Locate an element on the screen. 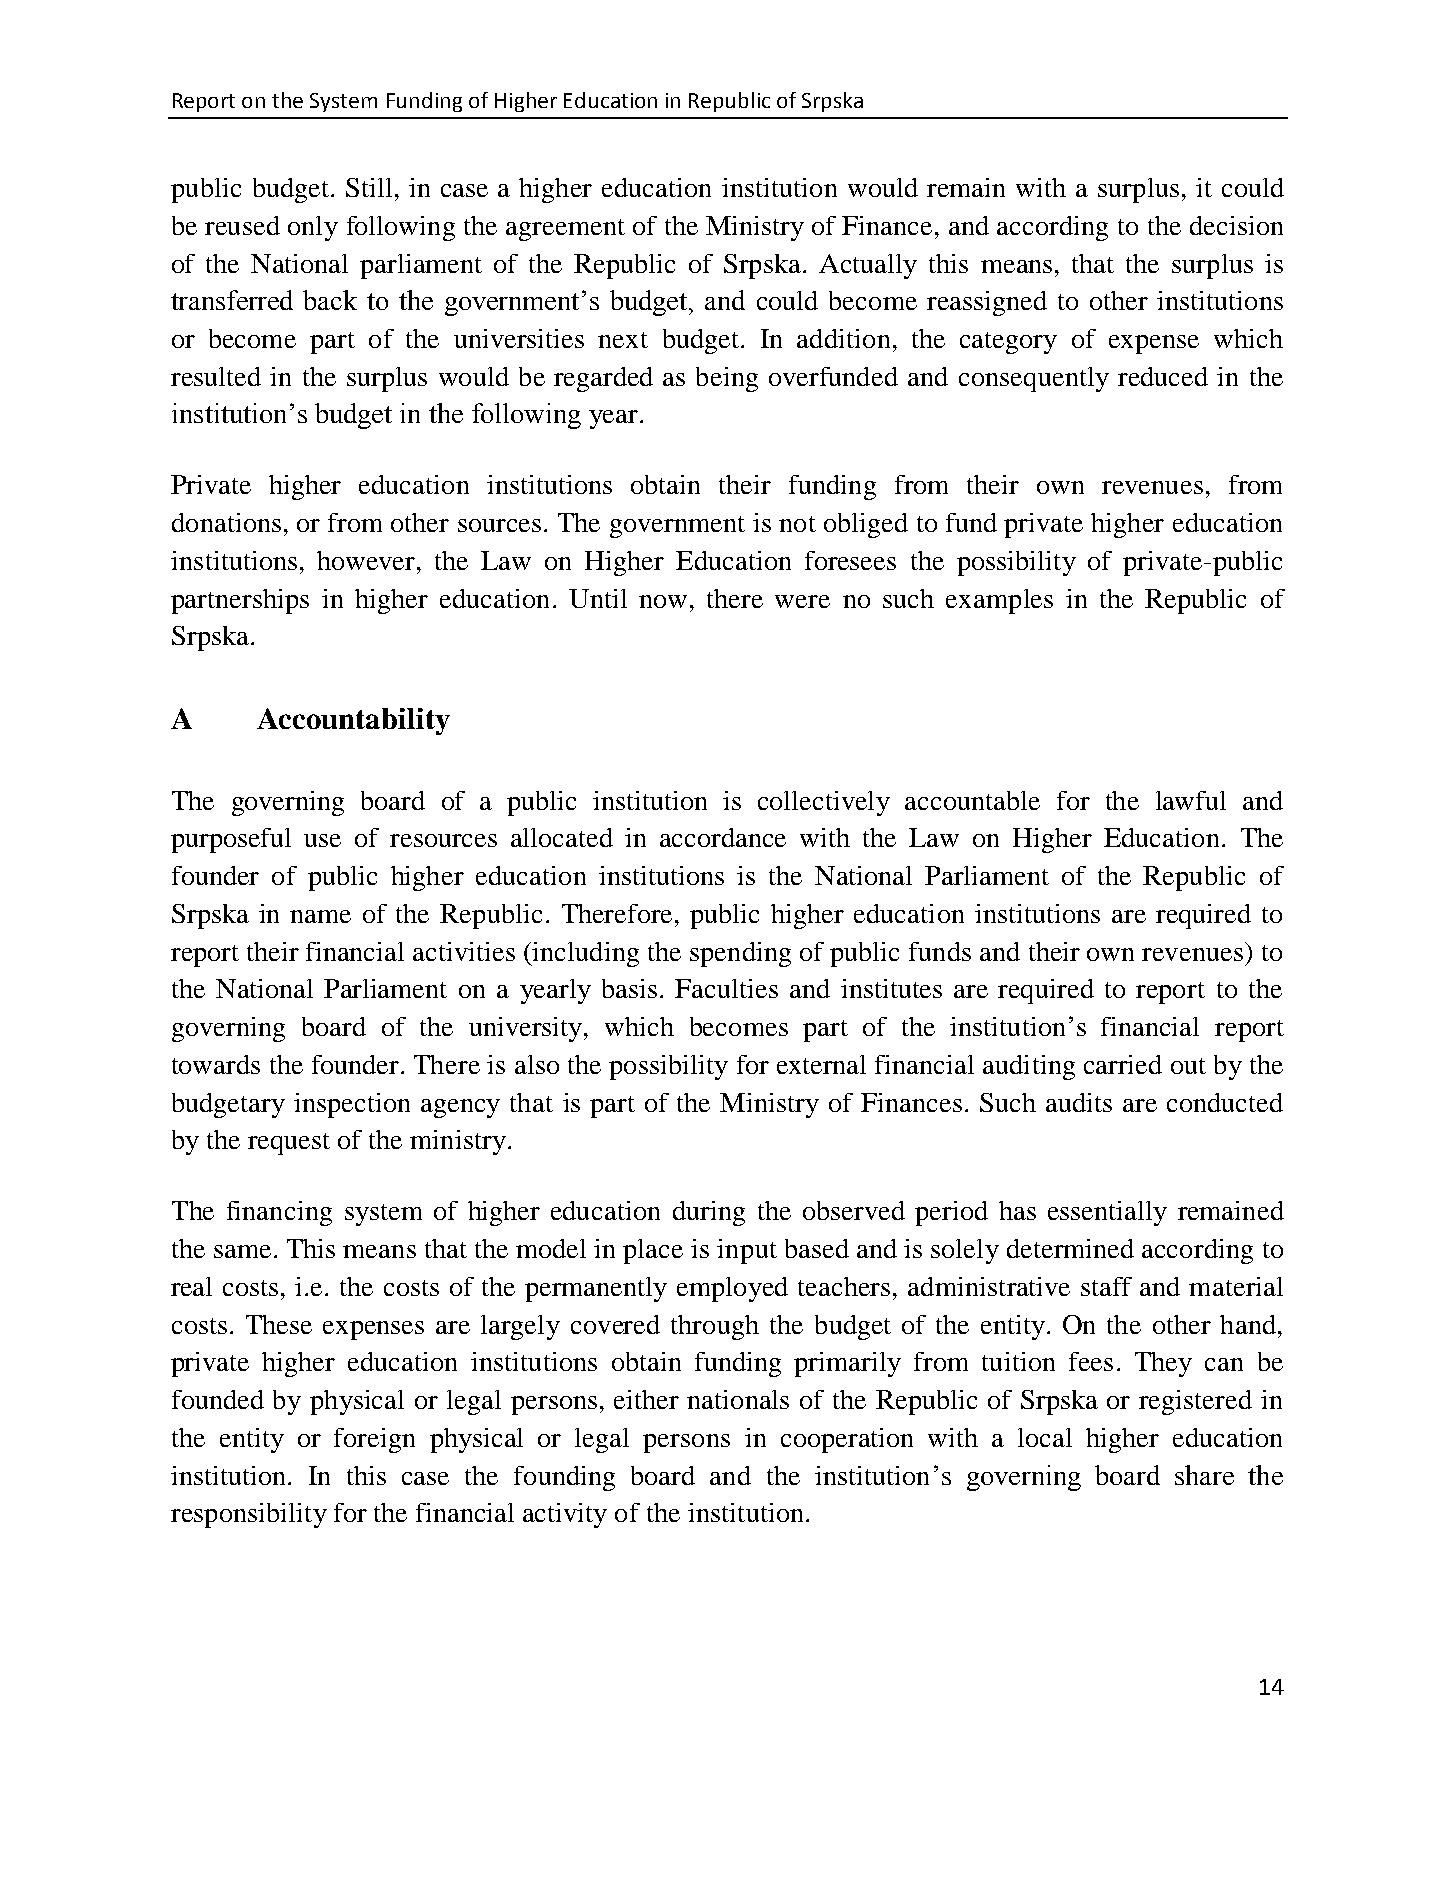 The image size is (1455, 1883). lawful is located at coordinates (1191, 800).
